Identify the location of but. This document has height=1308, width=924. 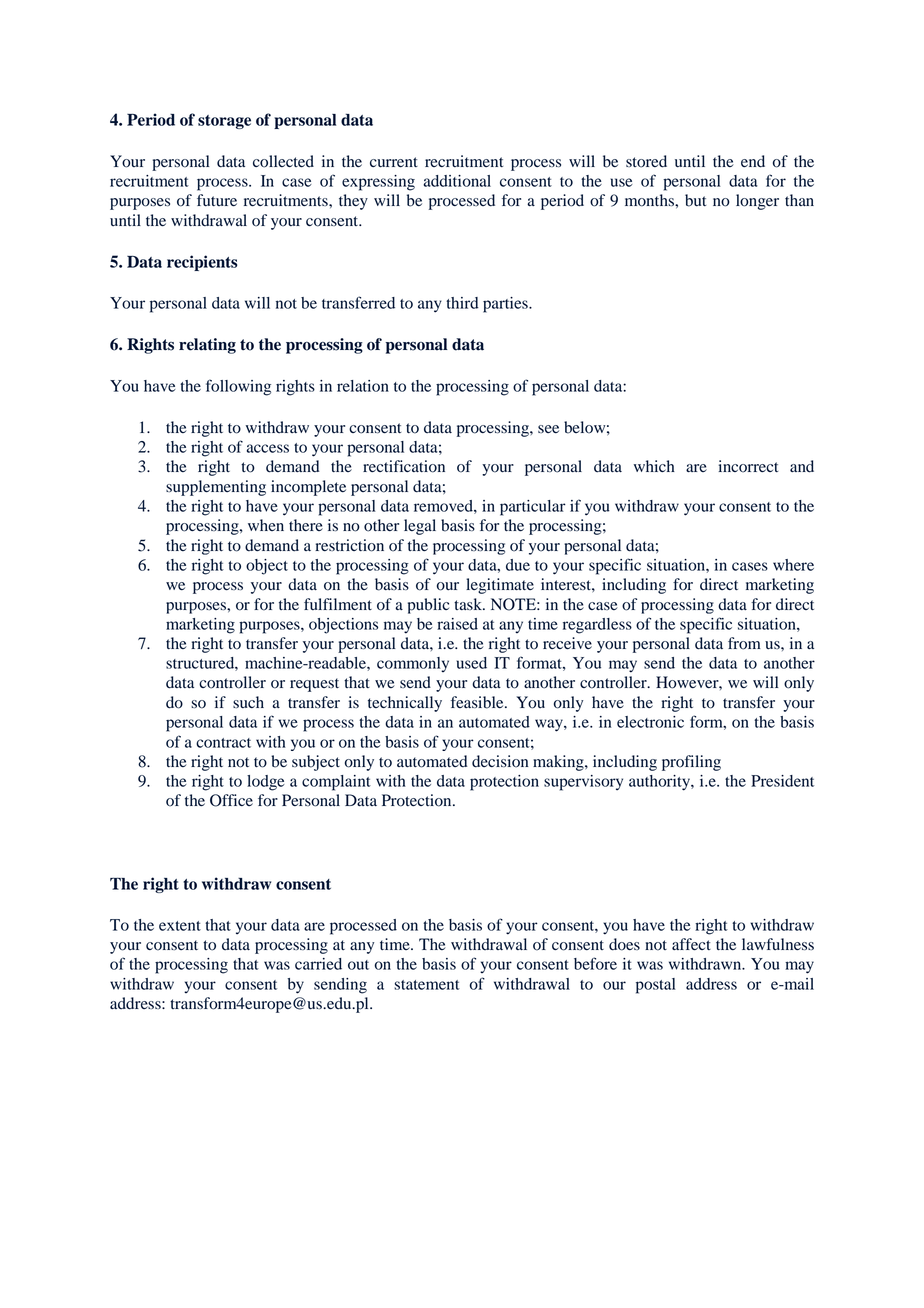
(695, 200).
